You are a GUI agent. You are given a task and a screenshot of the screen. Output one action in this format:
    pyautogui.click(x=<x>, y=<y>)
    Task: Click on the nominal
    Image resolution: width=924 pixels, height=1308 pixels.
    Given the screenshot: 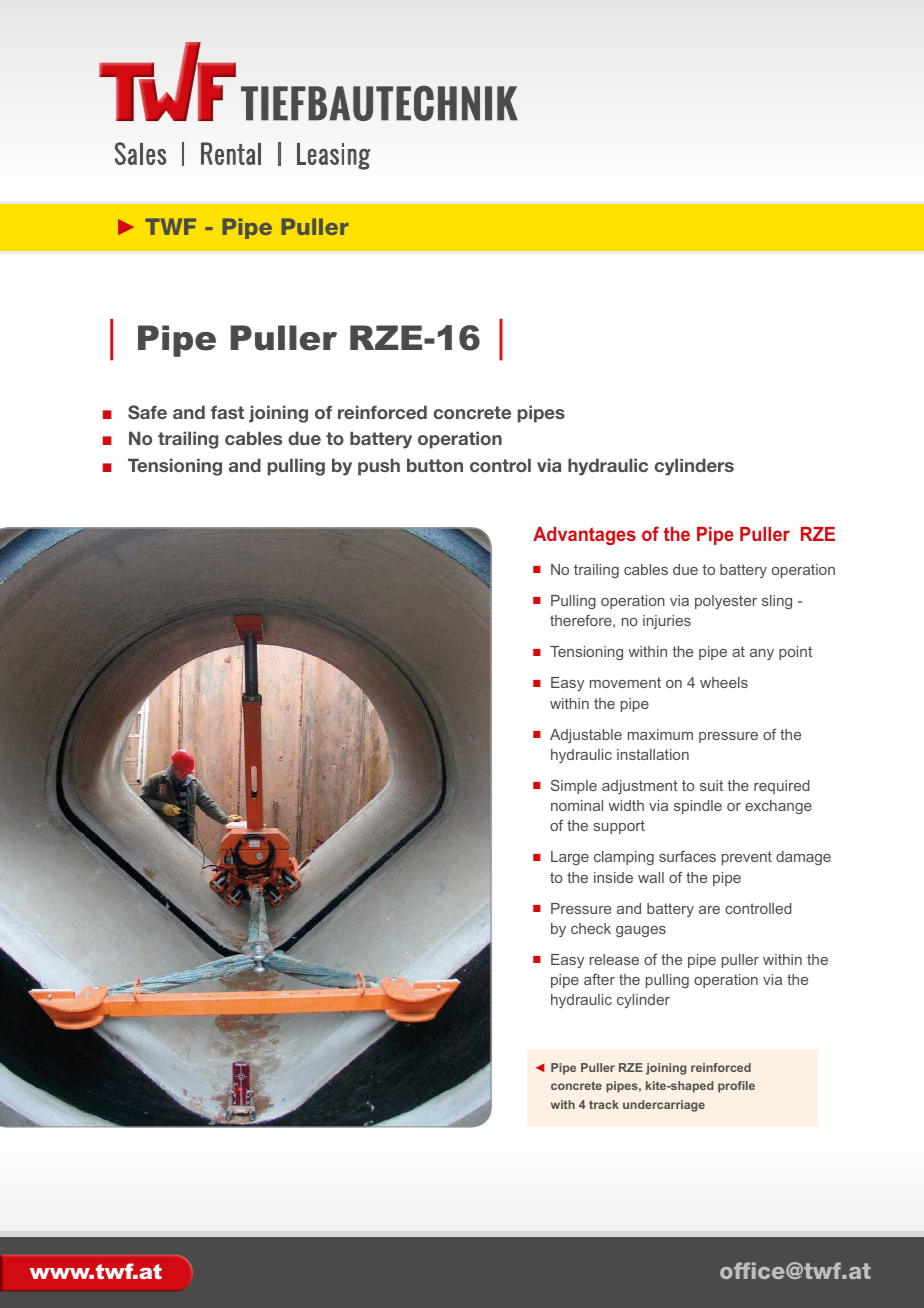 What is the action you would take?
    pyautogui.click(x=577, y=805)
